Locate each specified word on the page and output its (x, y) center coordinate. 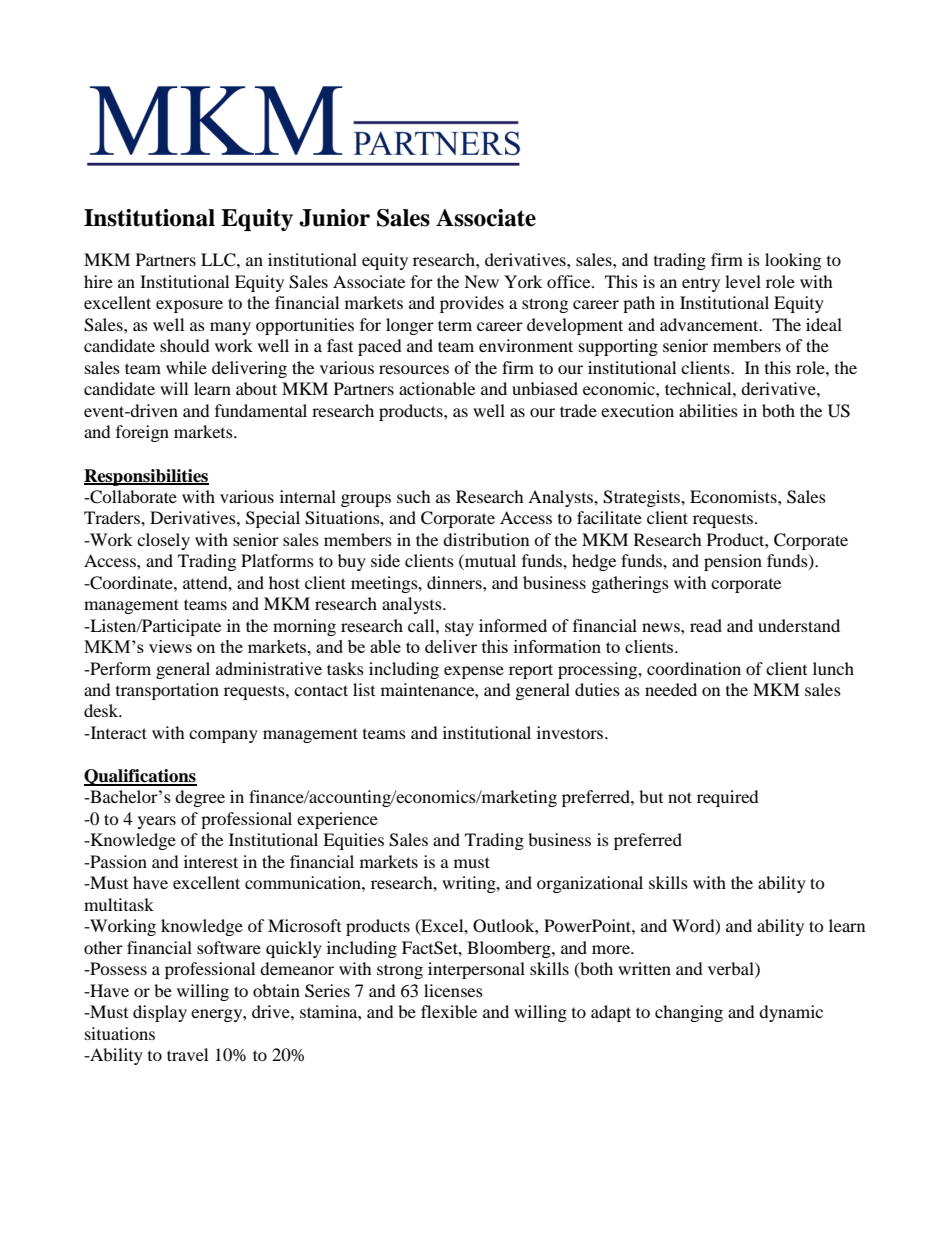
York (523, 281)
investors (571, 732)
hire (98, 281)
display (160, 1013)
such (414, 496)
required (728, 798)
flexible (449, 1011)
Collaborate (132, 497)
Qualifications (140, 777)
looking (793, 261)
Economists (734, 496)
